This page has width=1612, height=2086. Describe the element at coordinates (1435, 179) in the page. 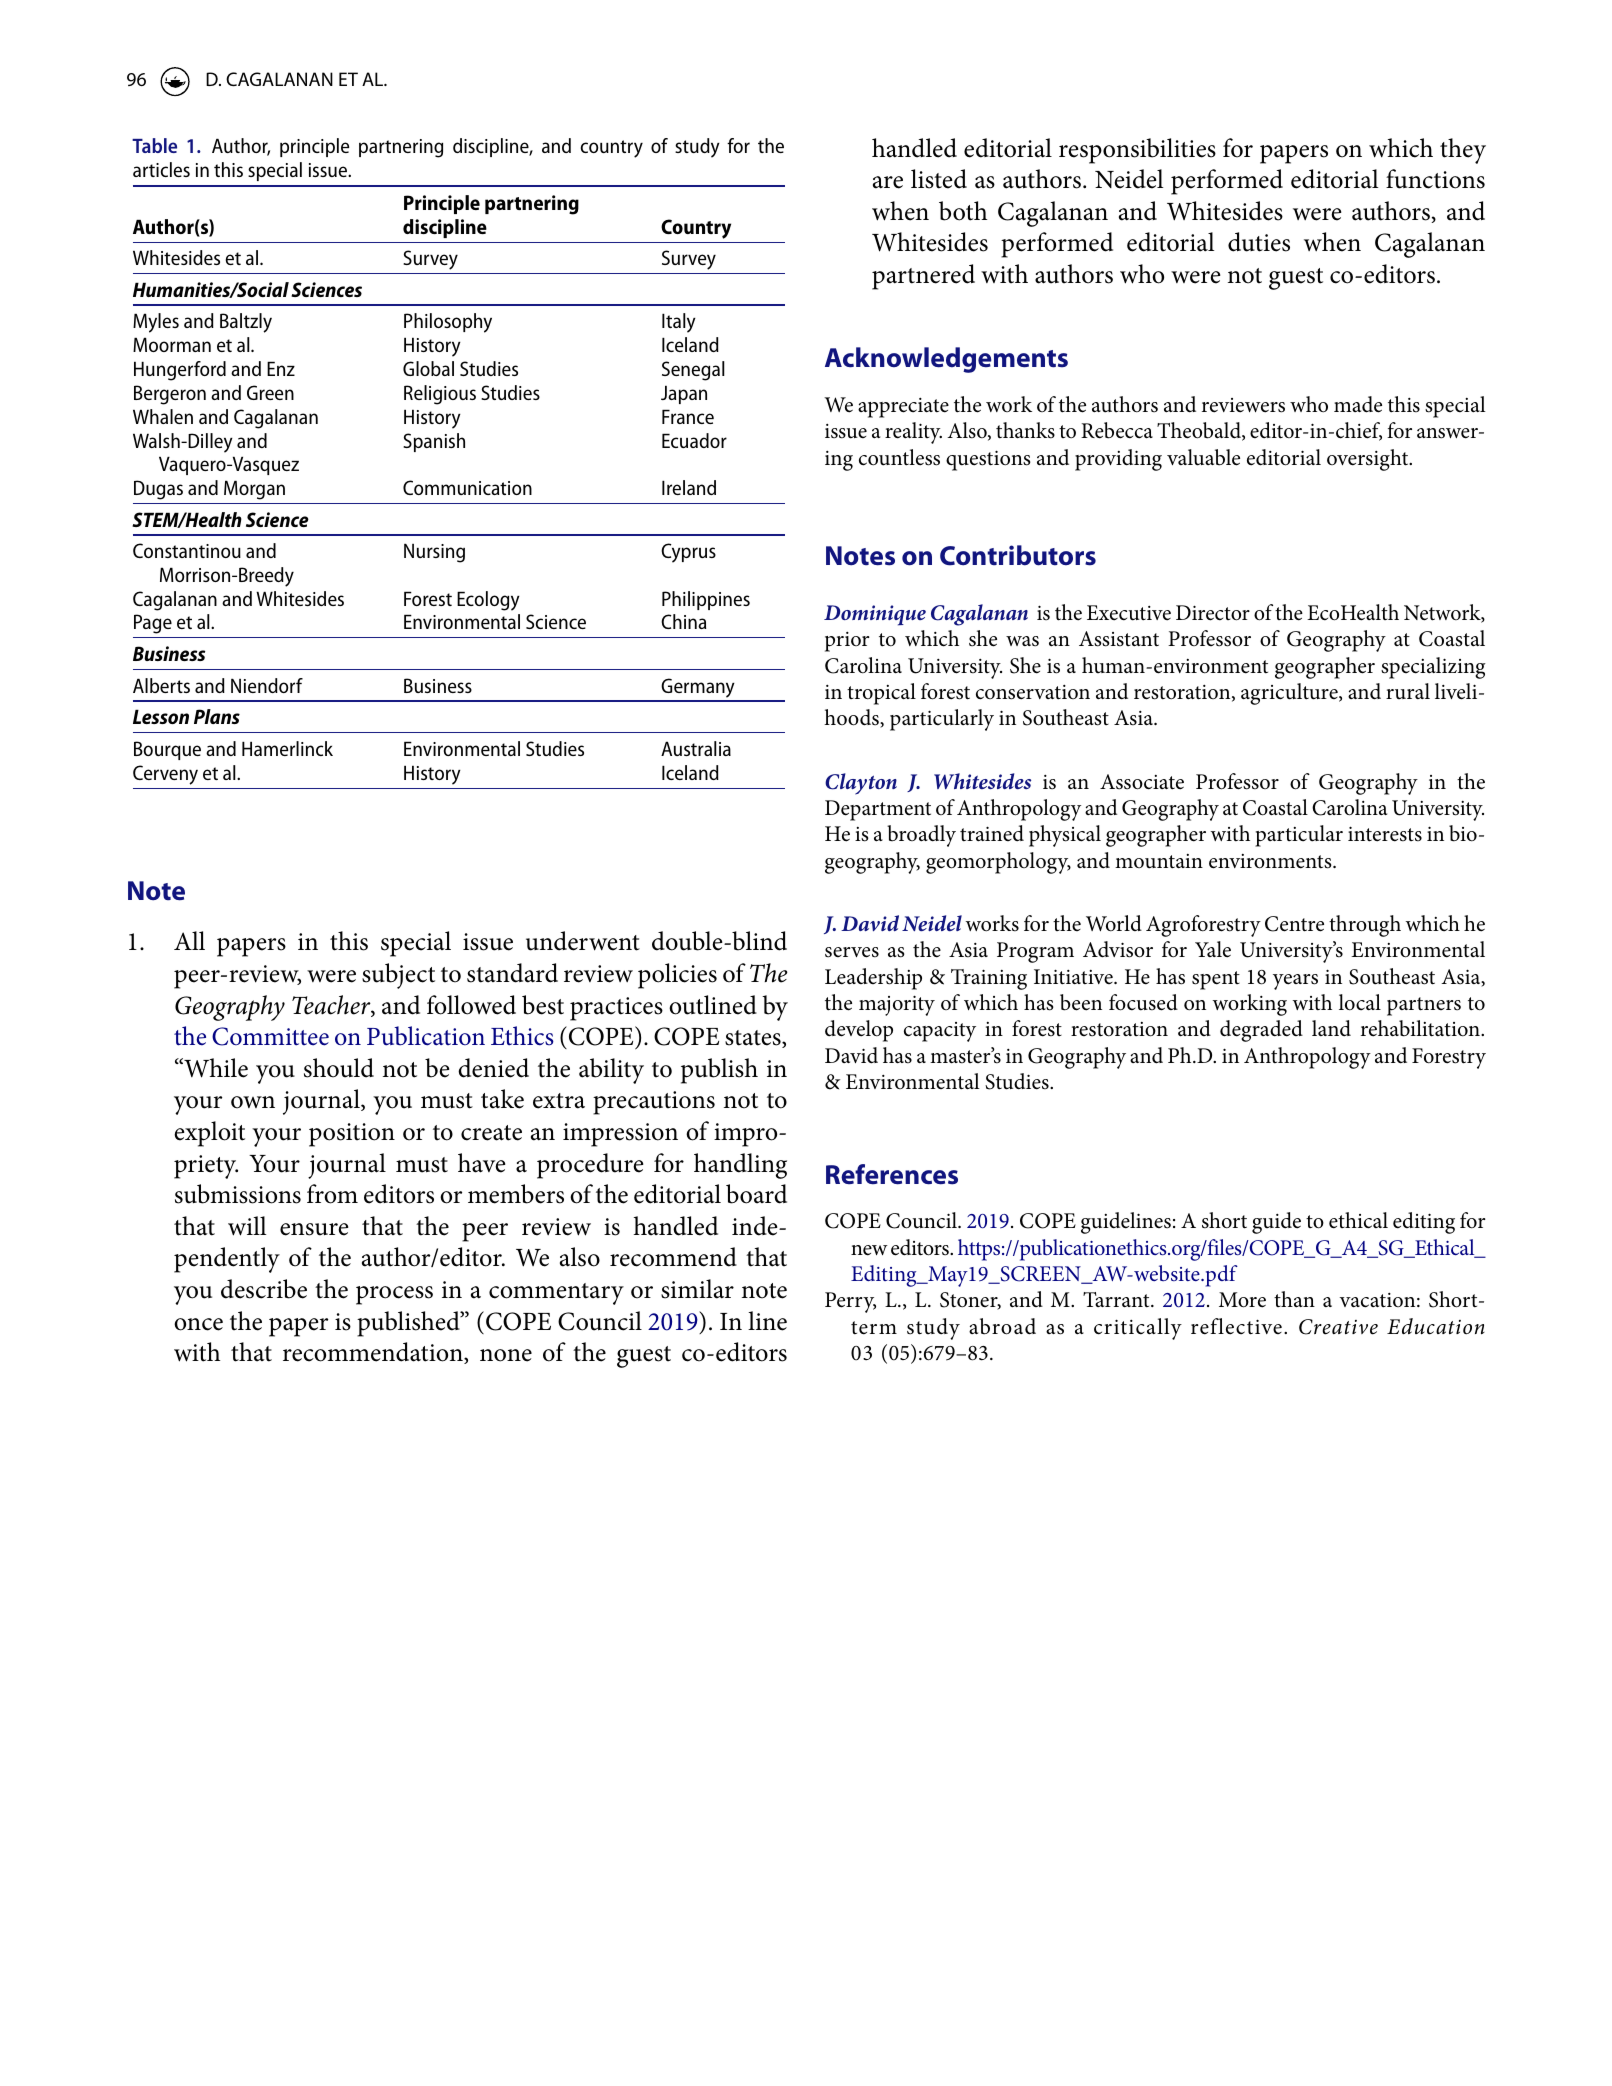

I see `functions` at that location.
